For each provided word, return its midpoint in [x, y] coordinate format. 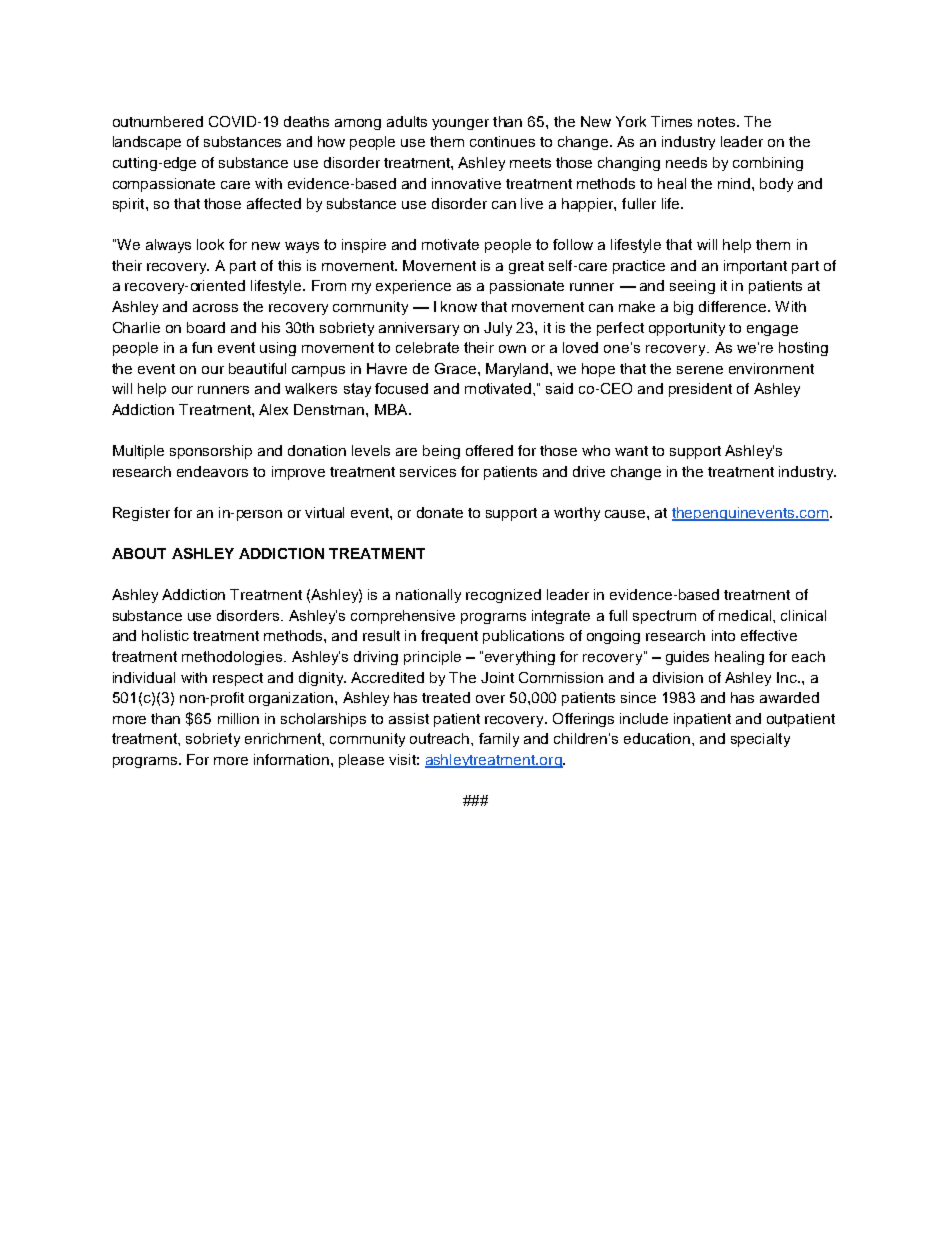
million [238, 718]
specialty [760, 740]
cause [626, 514]
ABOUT [139, 553]
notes [718, 122]
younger [460, 124]
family [499, 740]
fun [202, 347]
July [498, 329]
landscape [147, 143]
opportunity [687, 329]
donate [440, 512]
